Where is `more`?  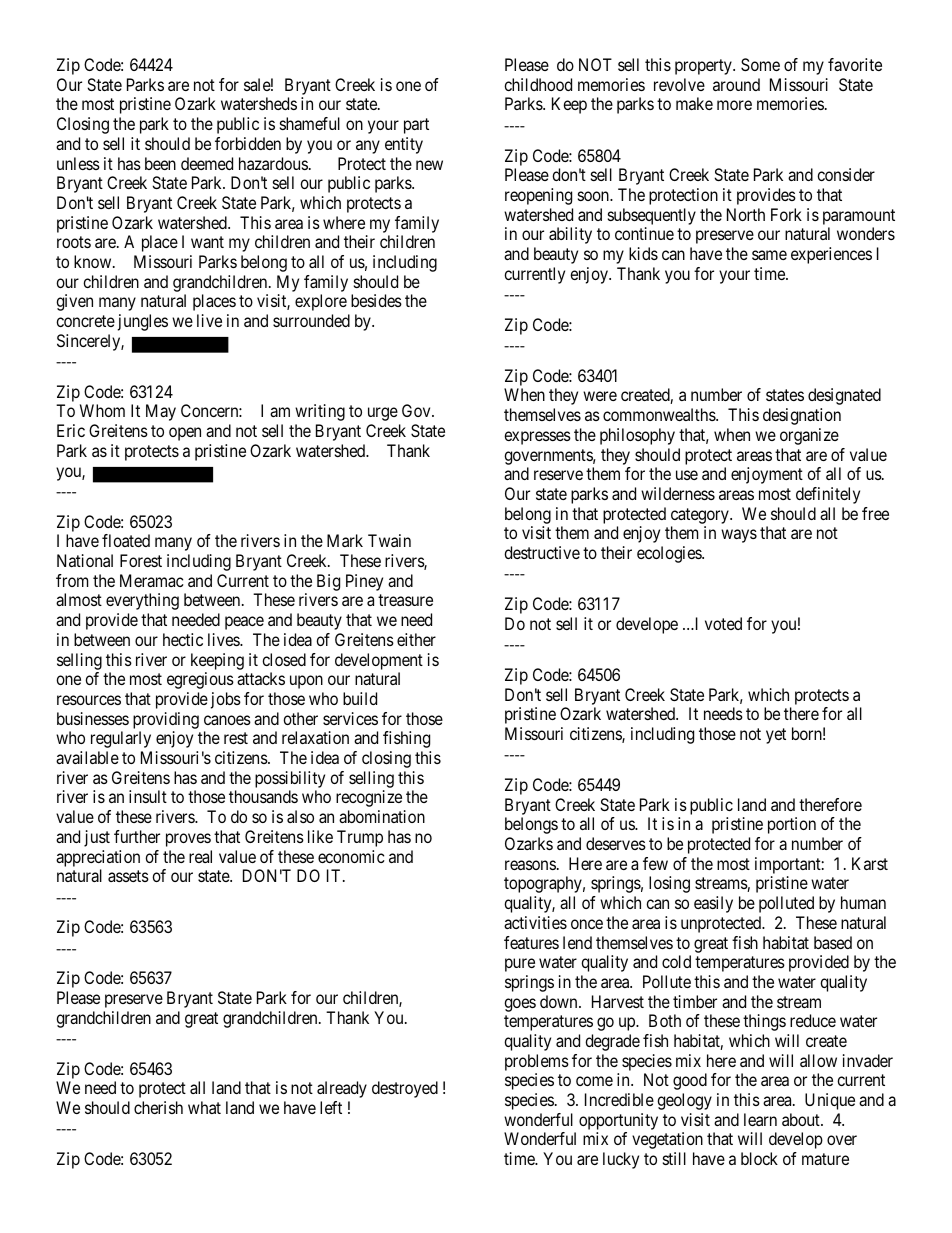 more is located at coordinates (734, 105).
